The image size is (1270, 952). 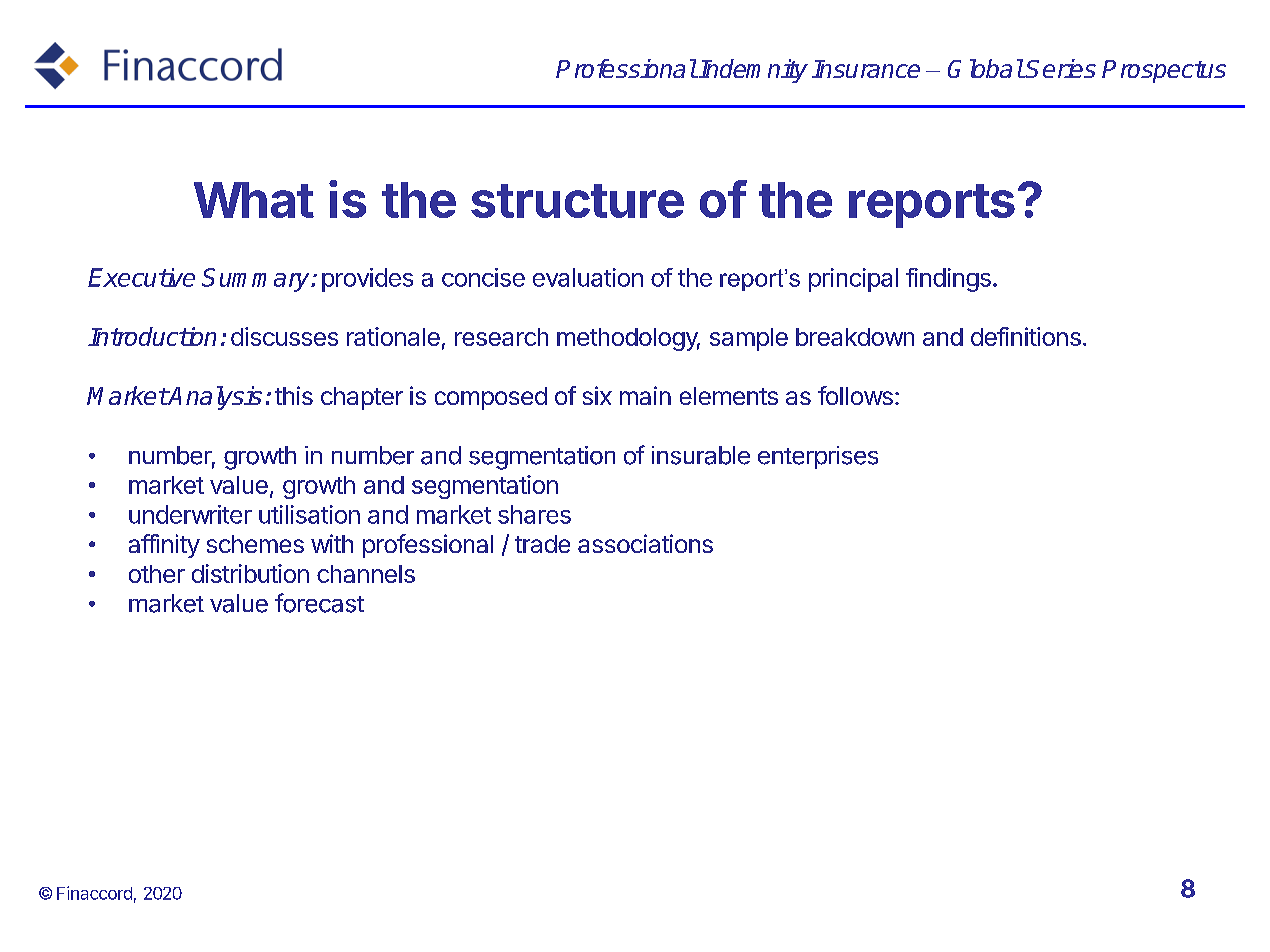 What do you see at coordinates (254, 200) in the document?
I see `What` at bounding box center [254, 200].
